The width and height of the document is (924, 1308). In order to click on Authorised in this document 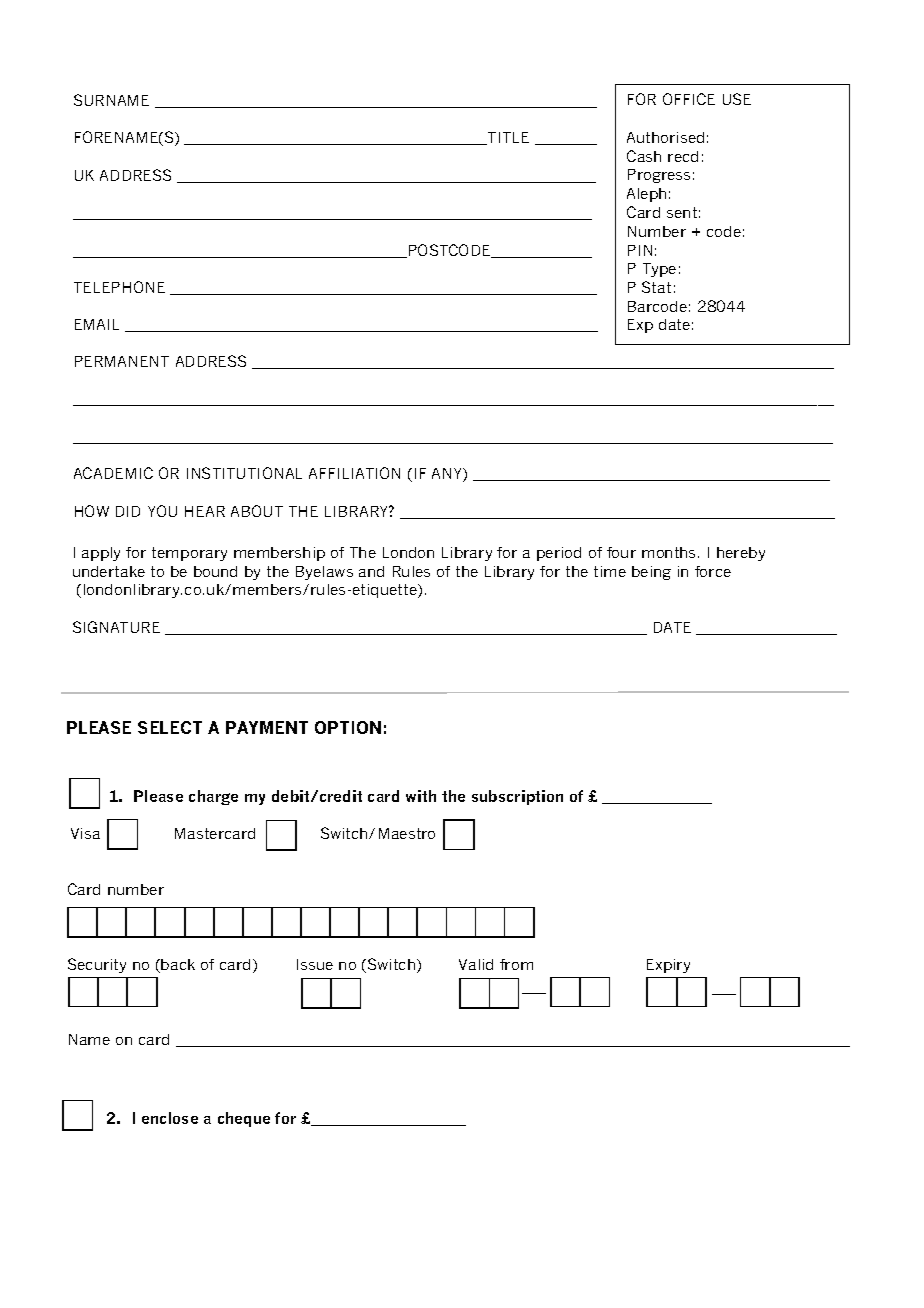, I will do `click(665, 137)`.
